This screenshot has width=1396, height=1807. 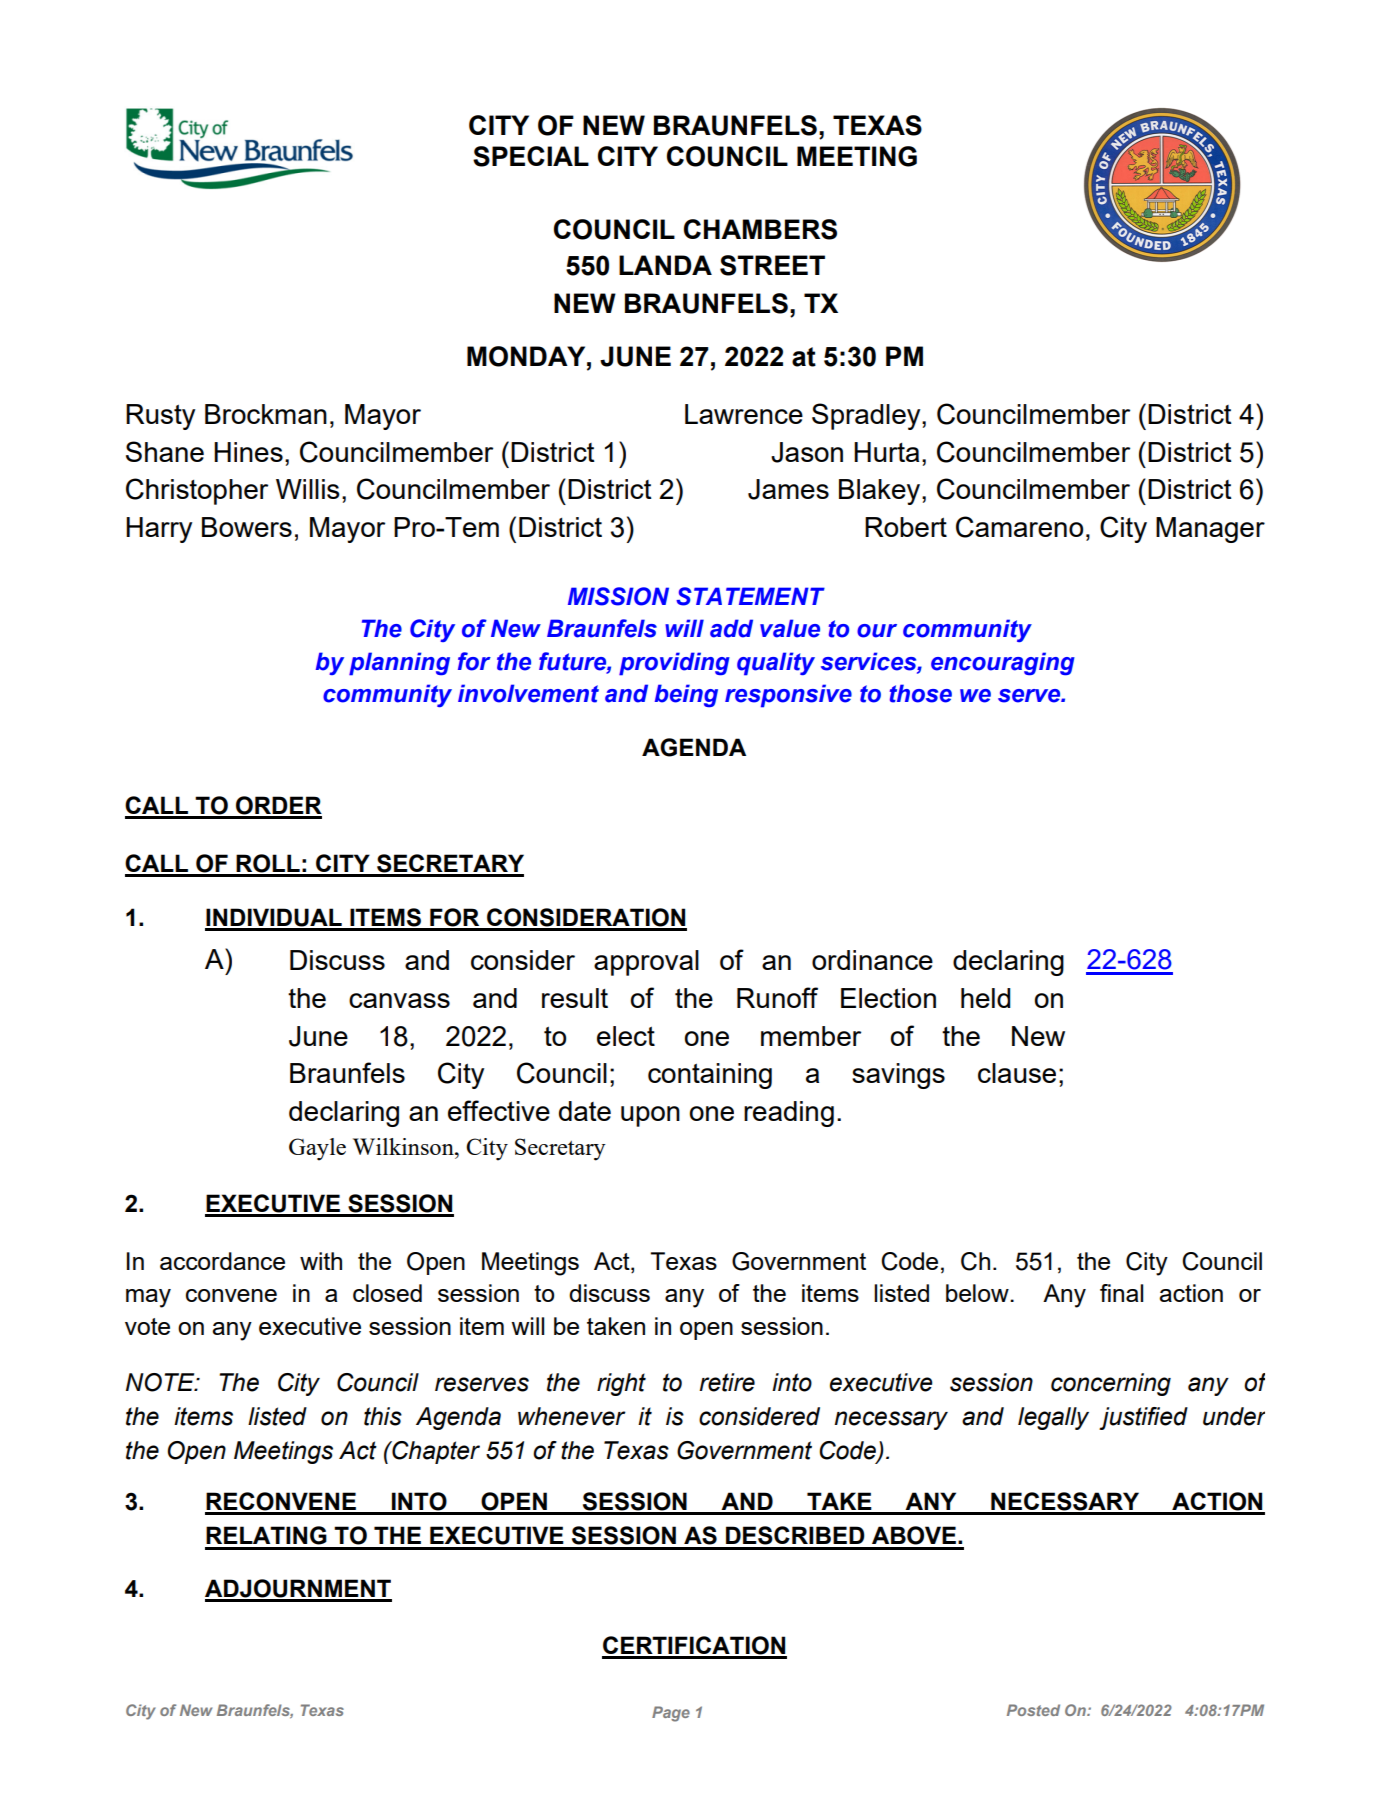 I want to click on STREET, so click(x=772, y=265).
